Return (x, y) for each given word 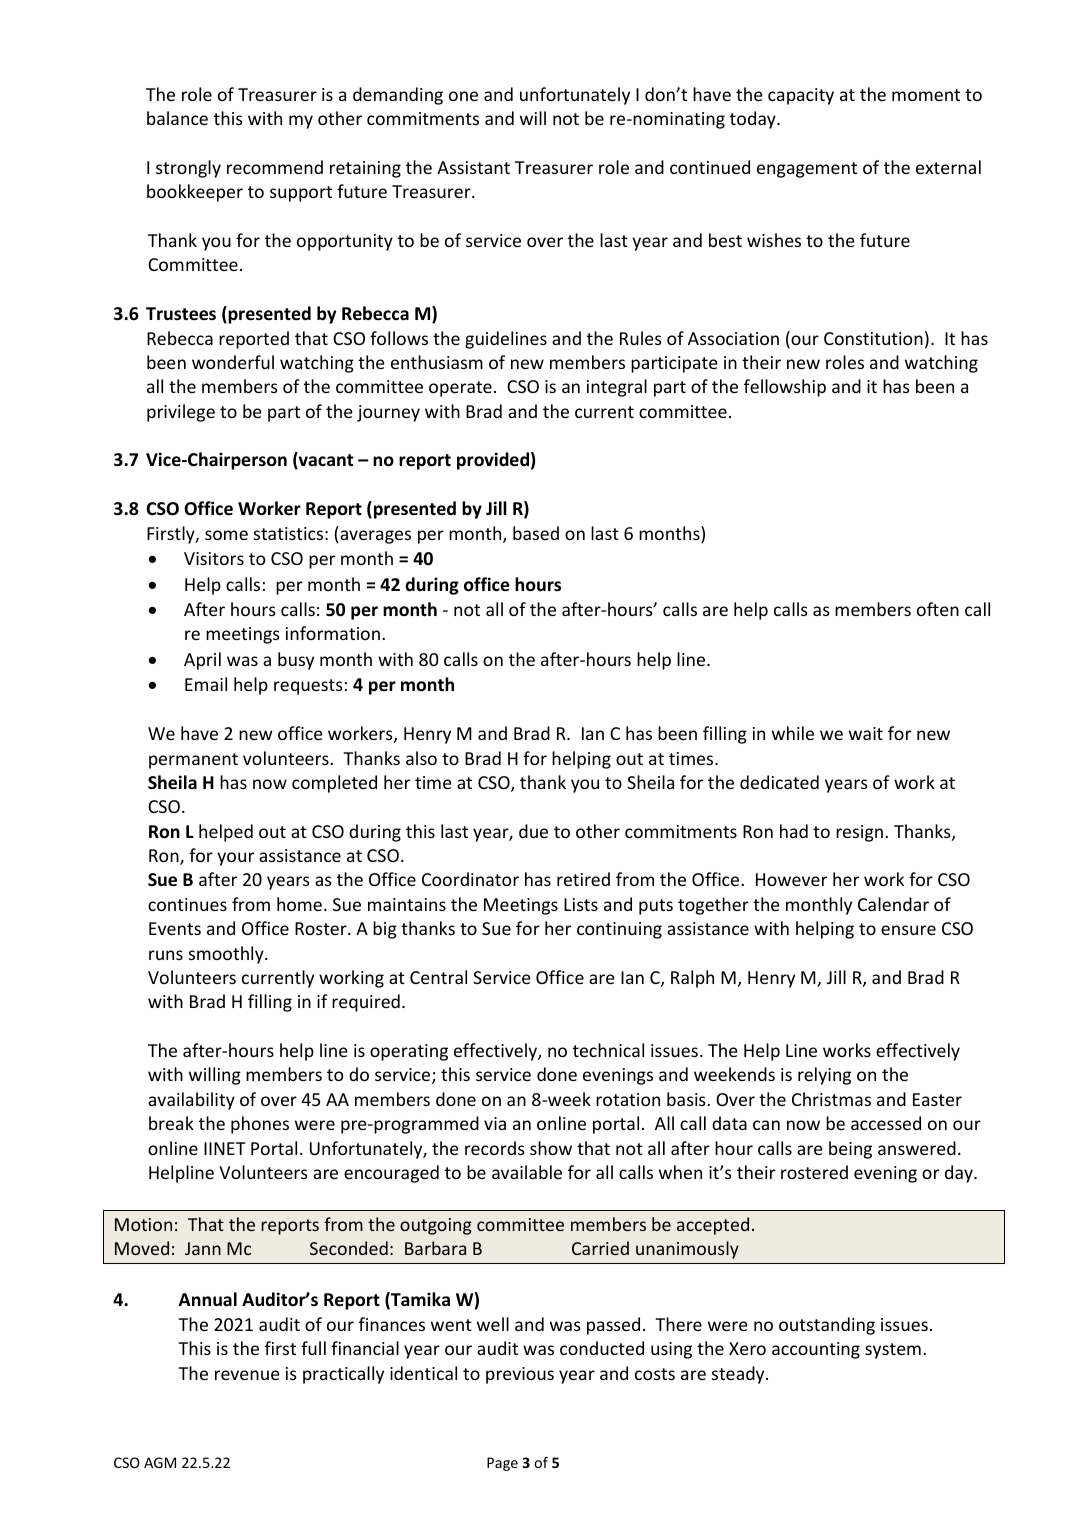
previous (520, 1375)
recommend (275, 167)
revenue (247, 1375)
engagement (807, 170)
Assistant (473, 167)
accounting (816, 1350)
